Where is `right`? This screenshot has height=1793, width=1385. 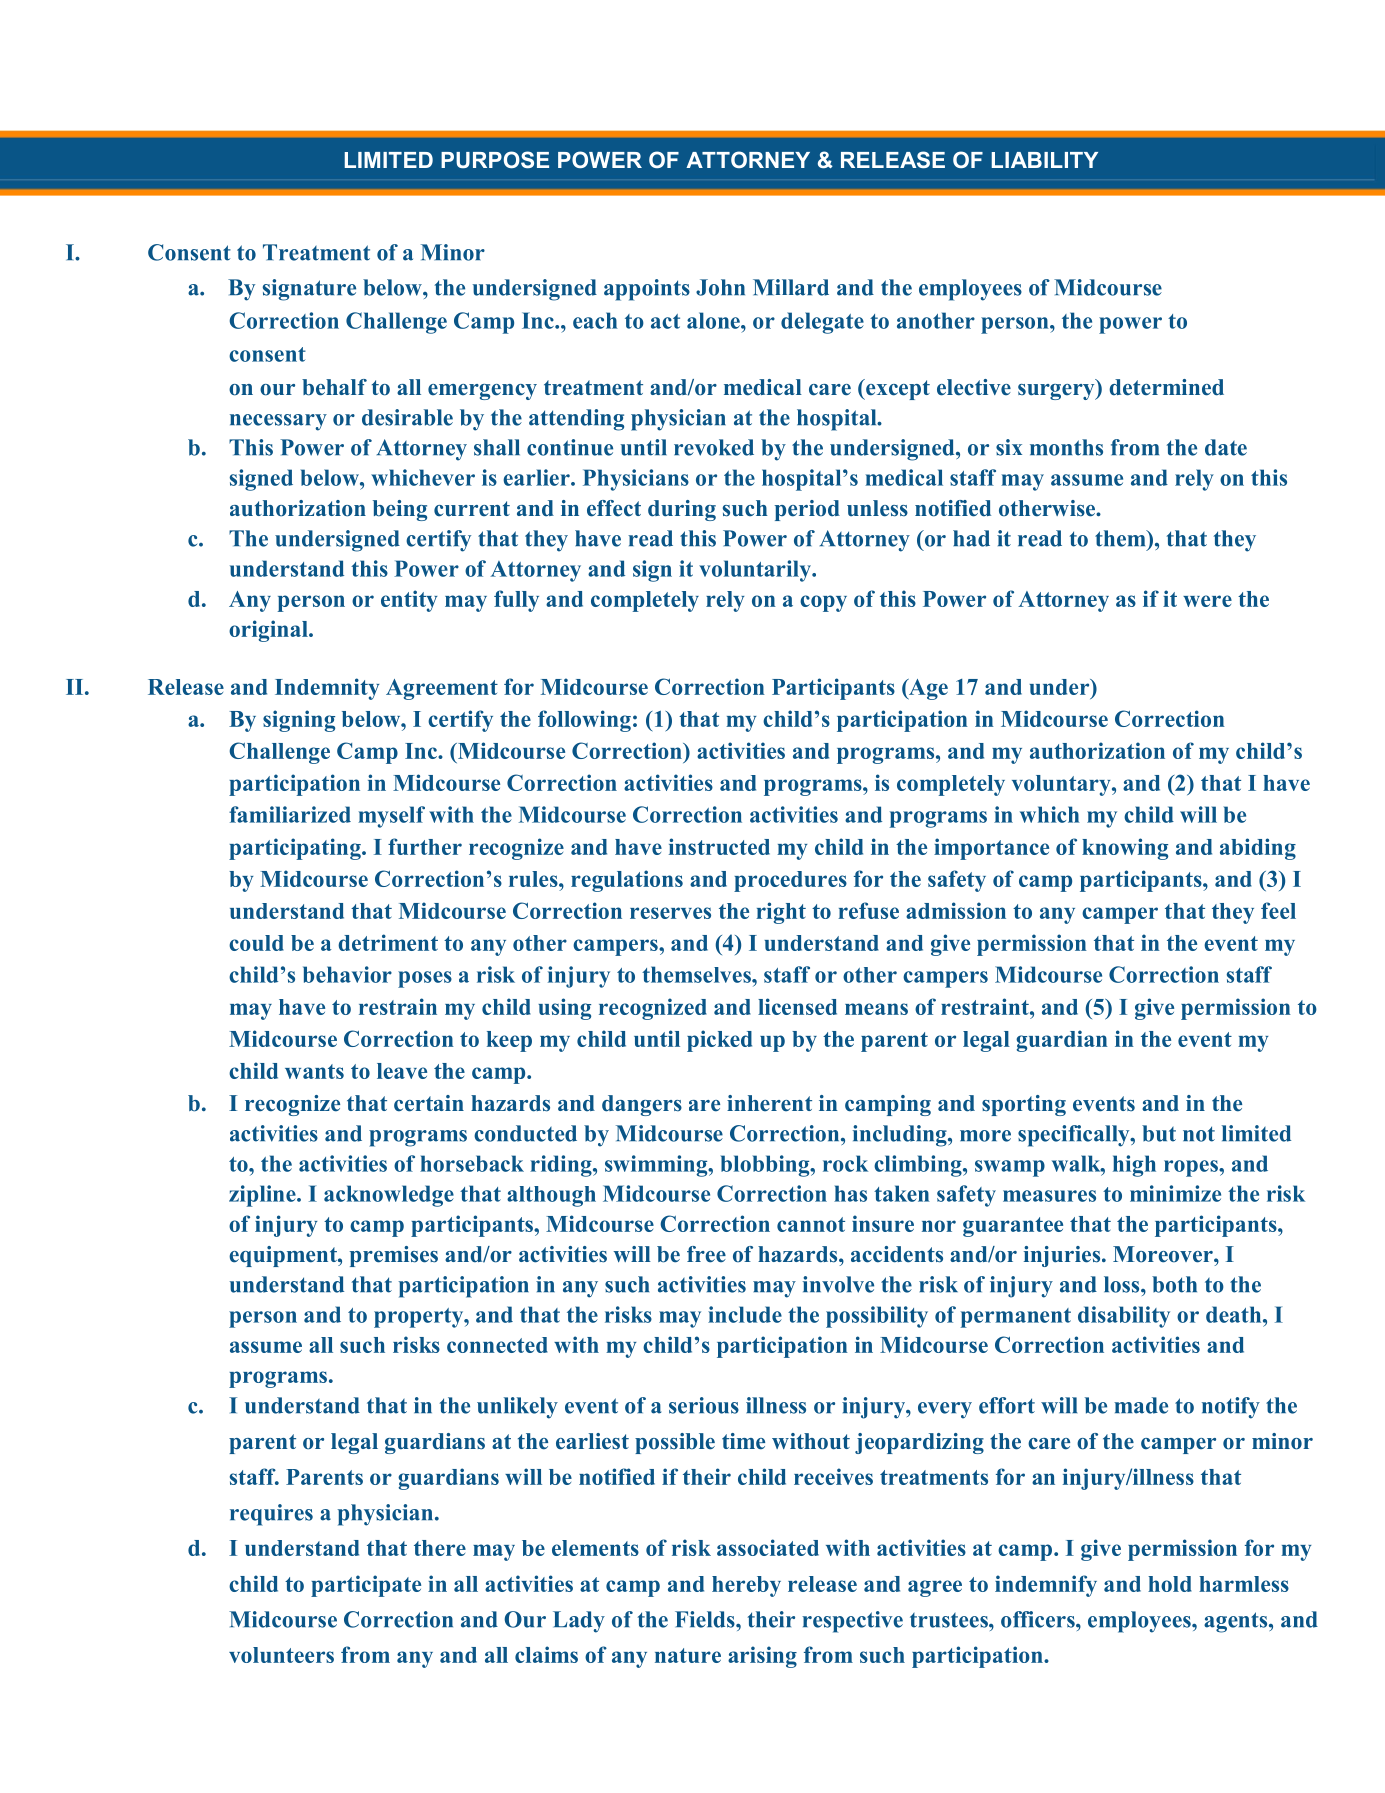 right is located at coordinates (781, 913).
